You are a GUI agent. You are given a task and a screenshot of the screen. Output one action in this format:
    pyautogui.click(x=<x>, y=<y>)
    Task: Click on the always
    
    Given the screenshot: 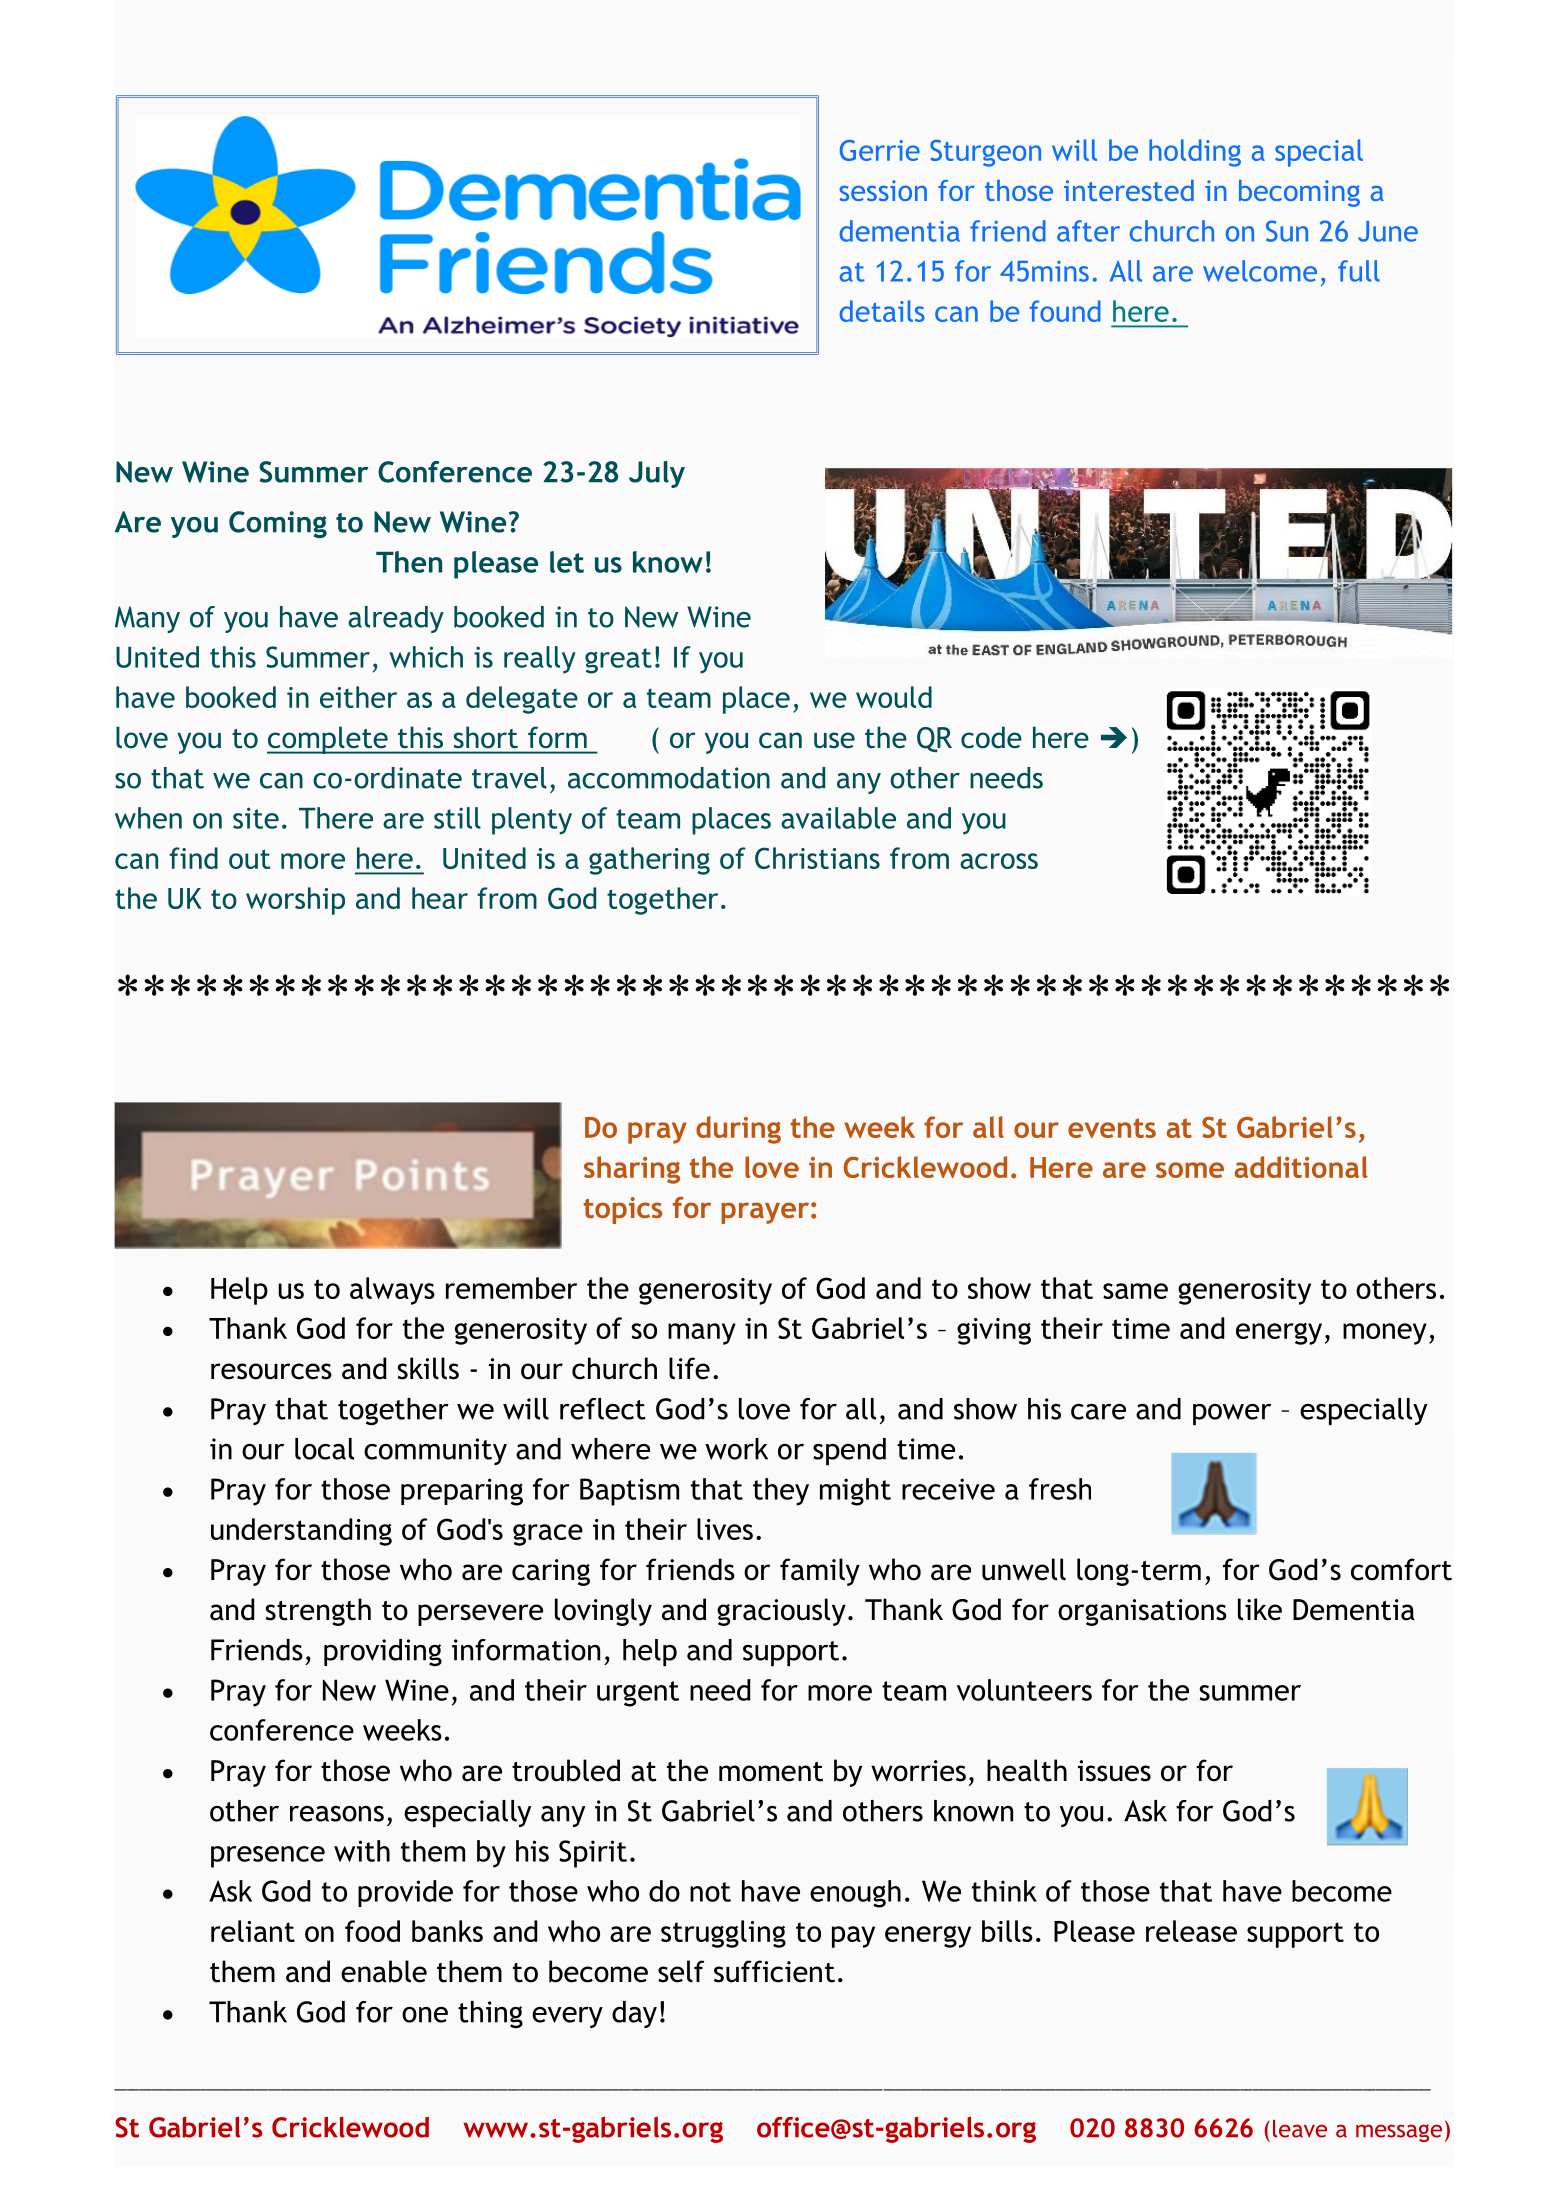 What is the action you would take?
    pyautogui.click(x=392, y=1291)
